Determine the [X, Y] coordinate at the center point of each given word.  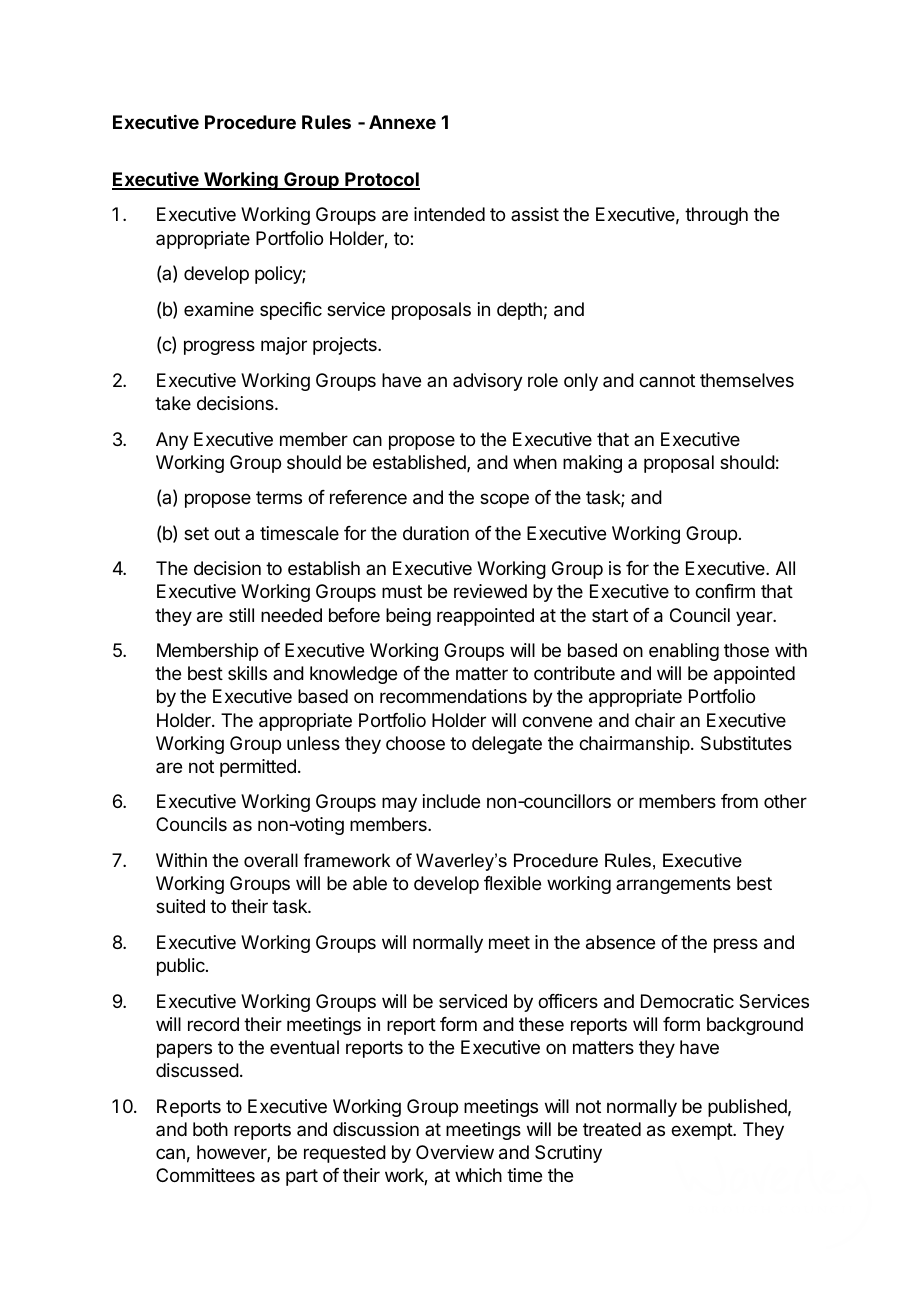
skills [247, 673]
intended [449, 214]
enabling [684, 652]
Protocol [381, 180]
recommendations [453, 696]
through [716, 216]
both [210, 1129]
